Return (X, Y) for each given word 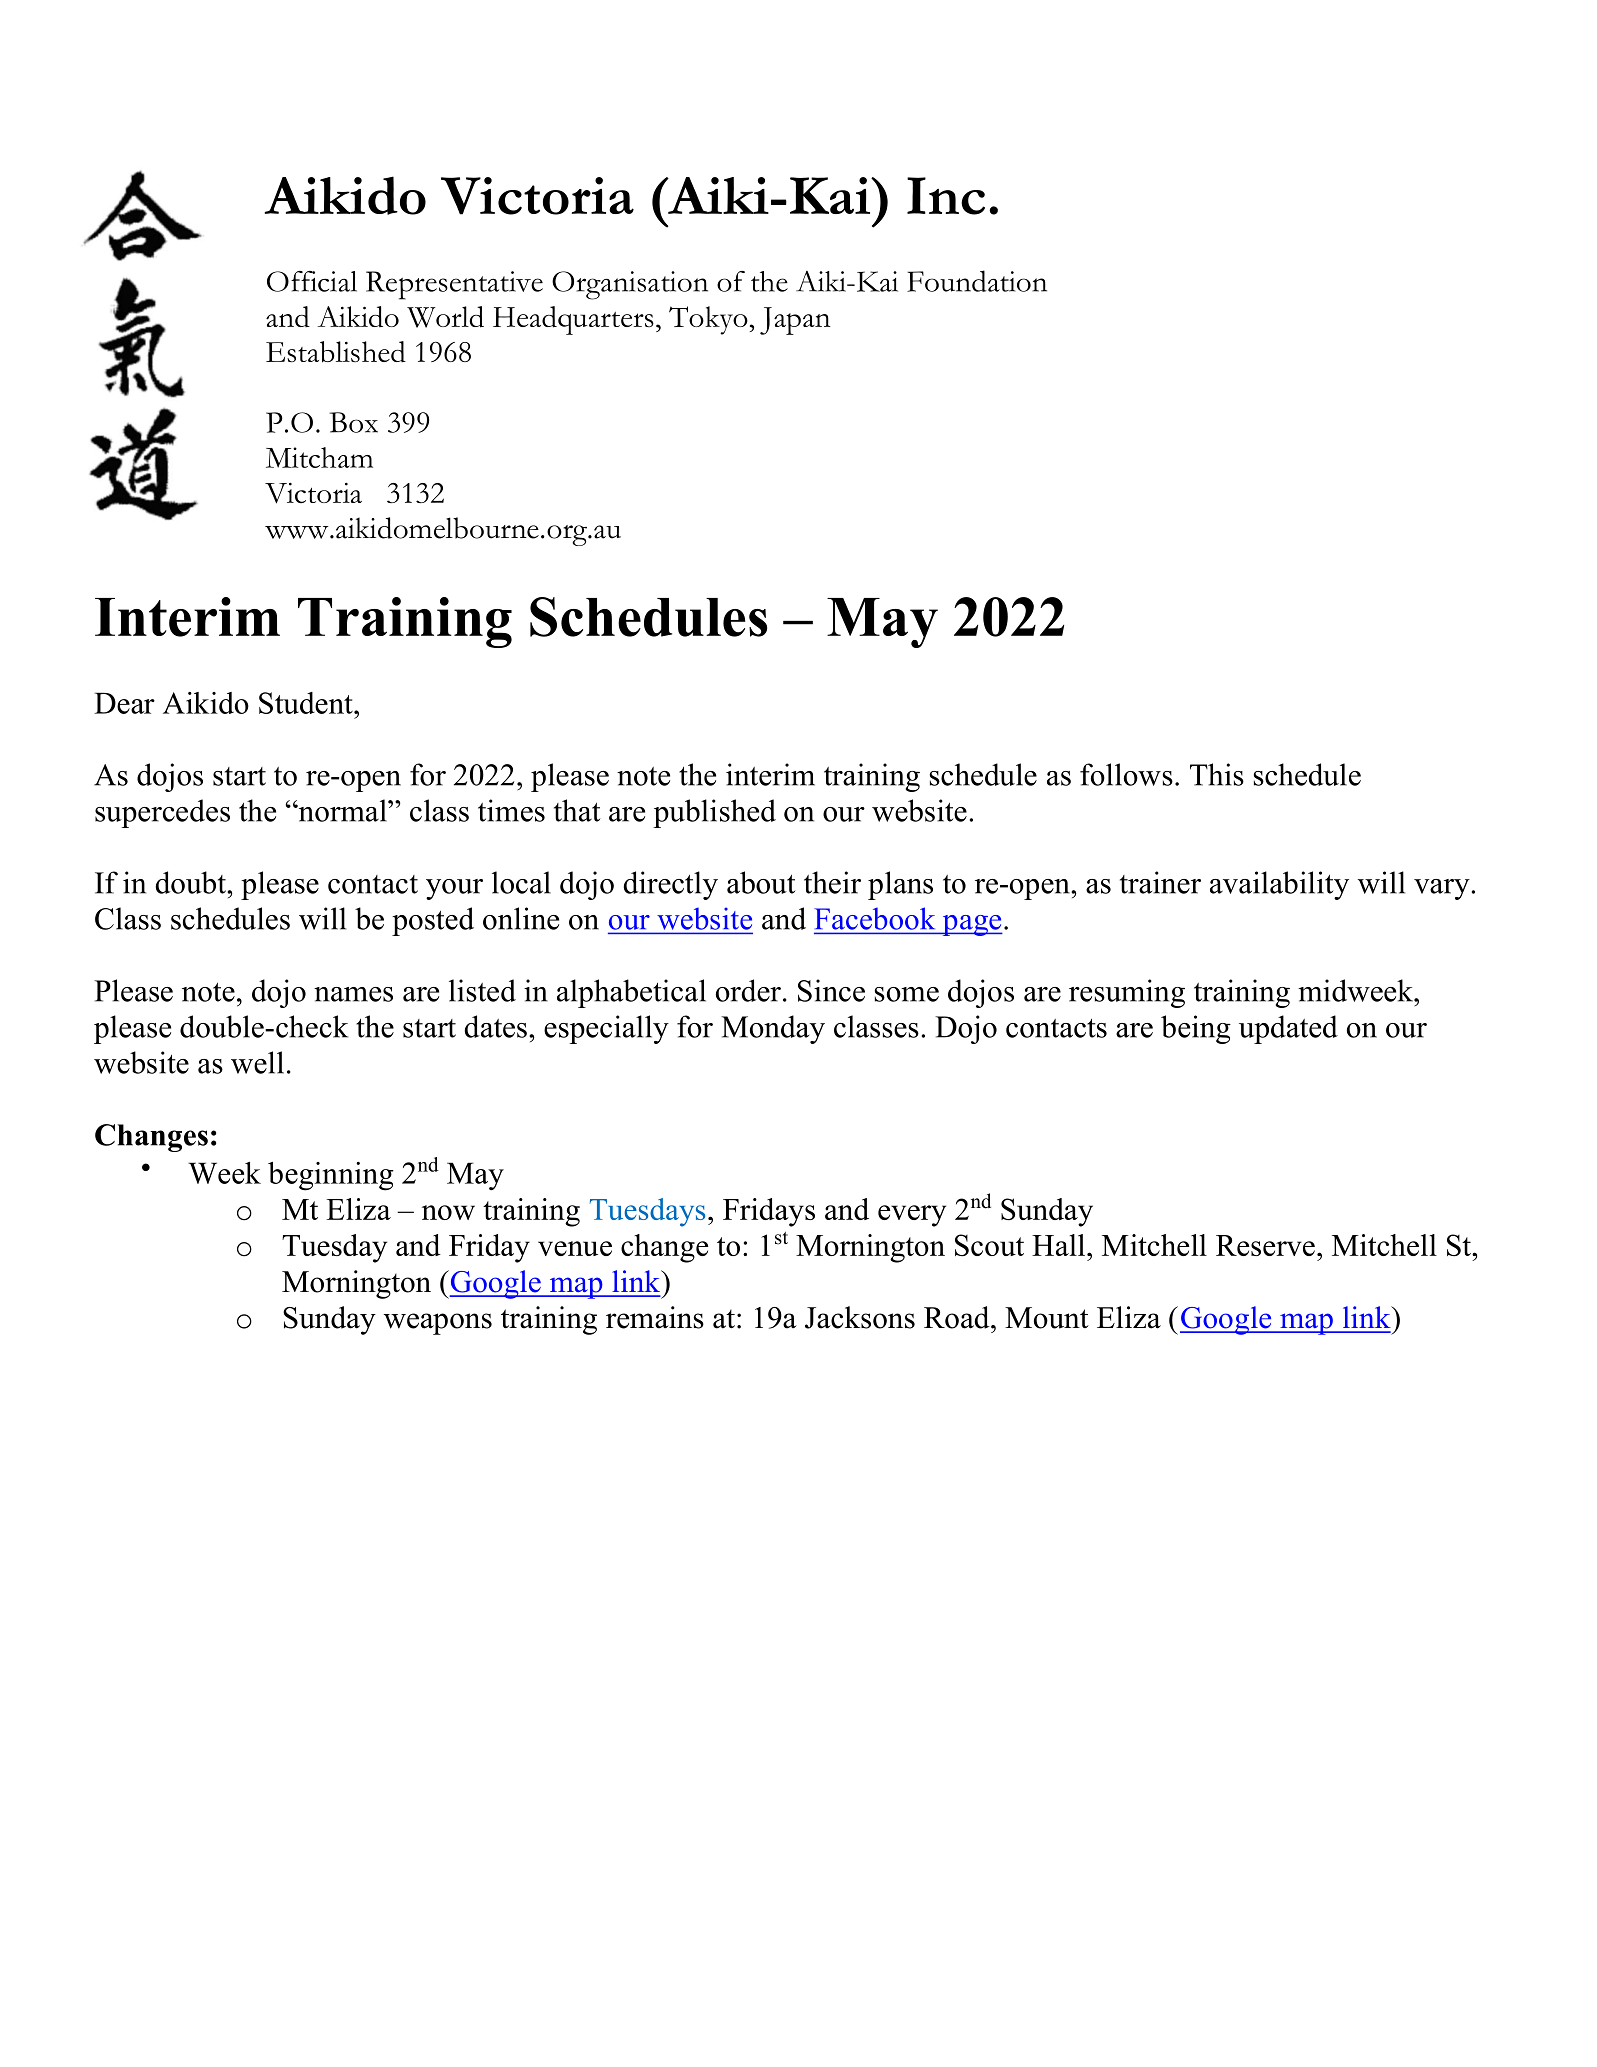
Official (312, 281)
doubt (192, 882)
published (714, 813)
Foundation (977, 281)
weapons (438, 1324)
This (1217, 774)
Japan (795, 321)
